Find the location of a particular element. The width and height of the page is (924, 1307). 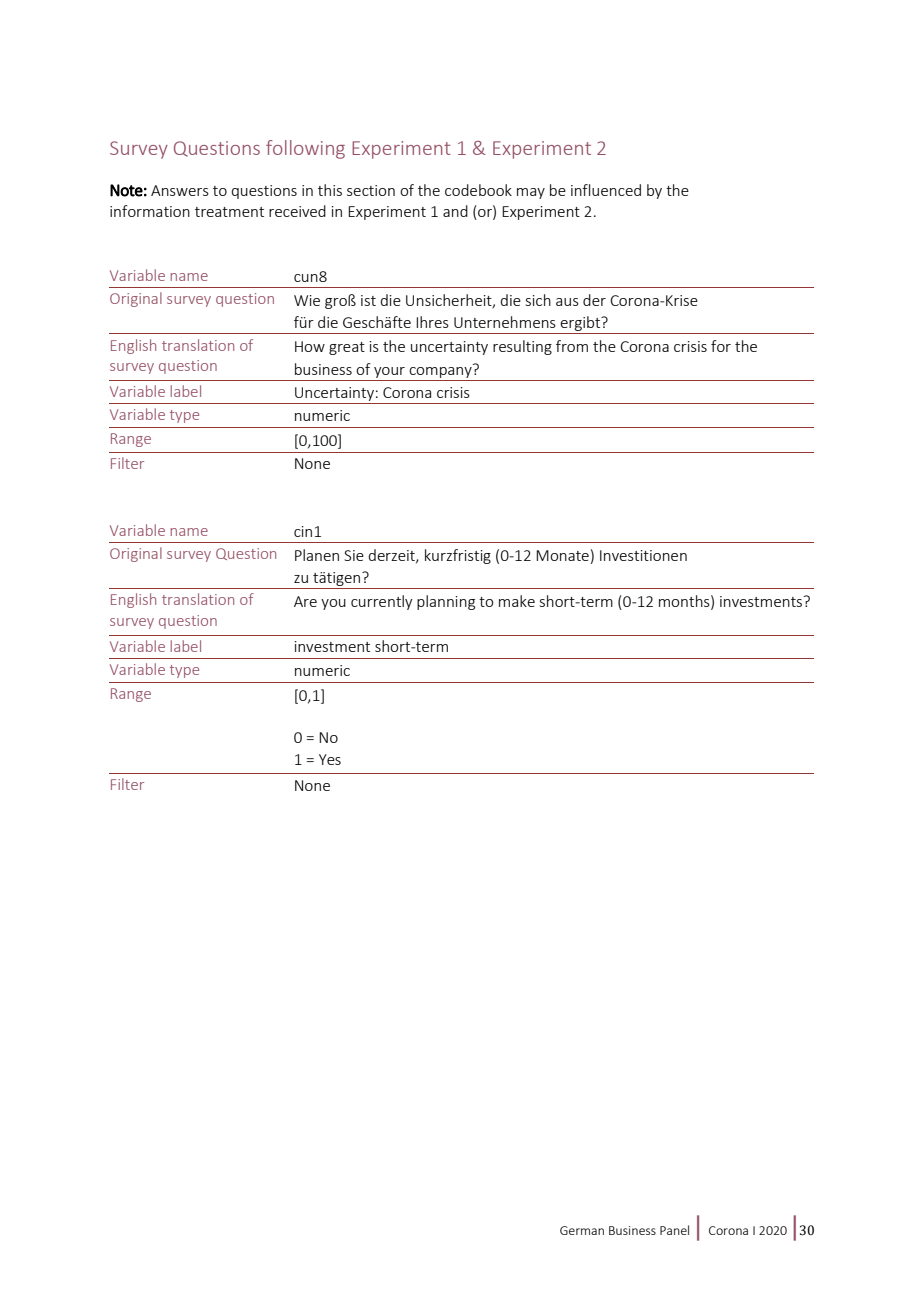

planning is located at coordinates (446, 602).
